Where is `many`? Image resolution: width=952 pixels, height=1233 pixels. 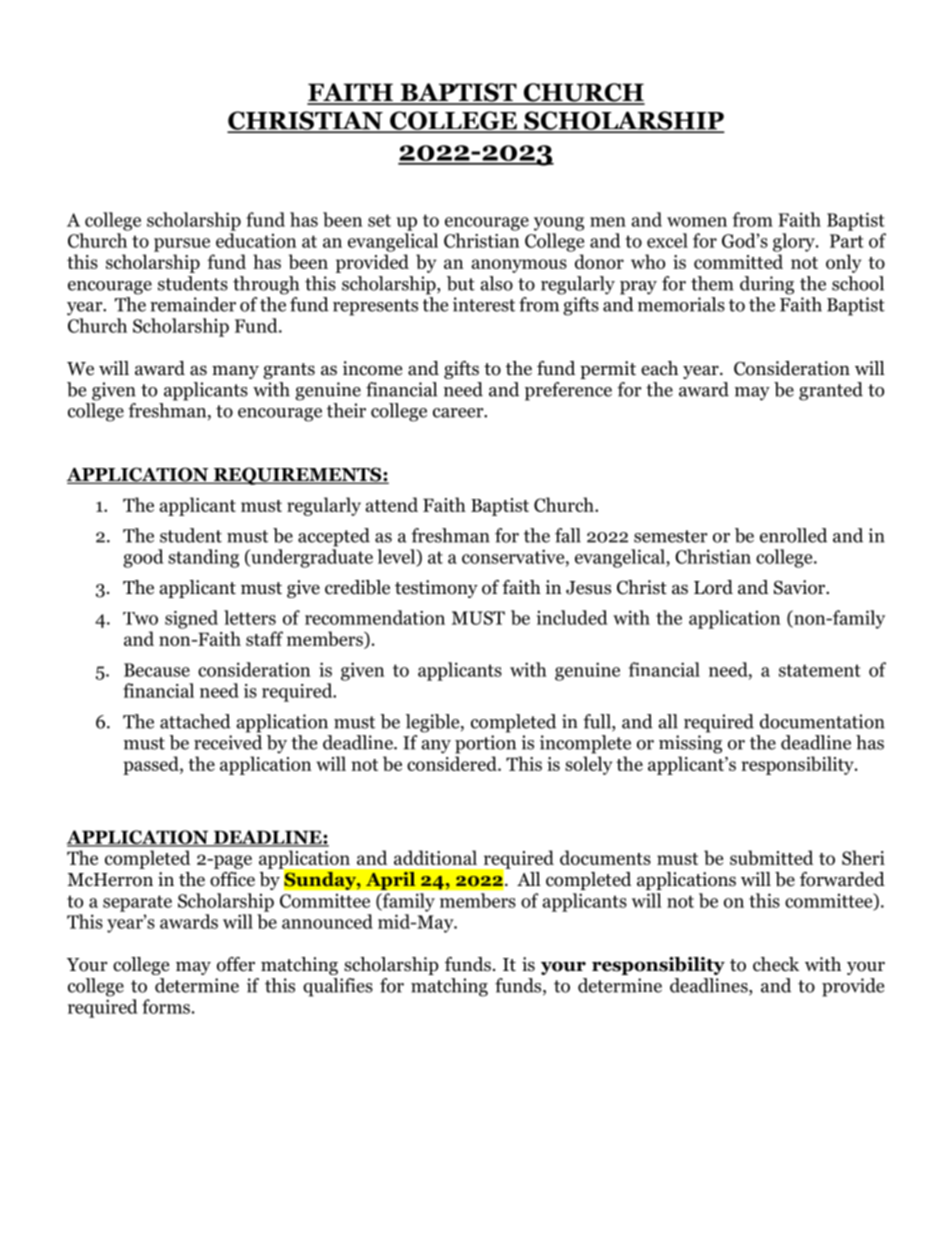 many is located at coordinates (235, 372).
